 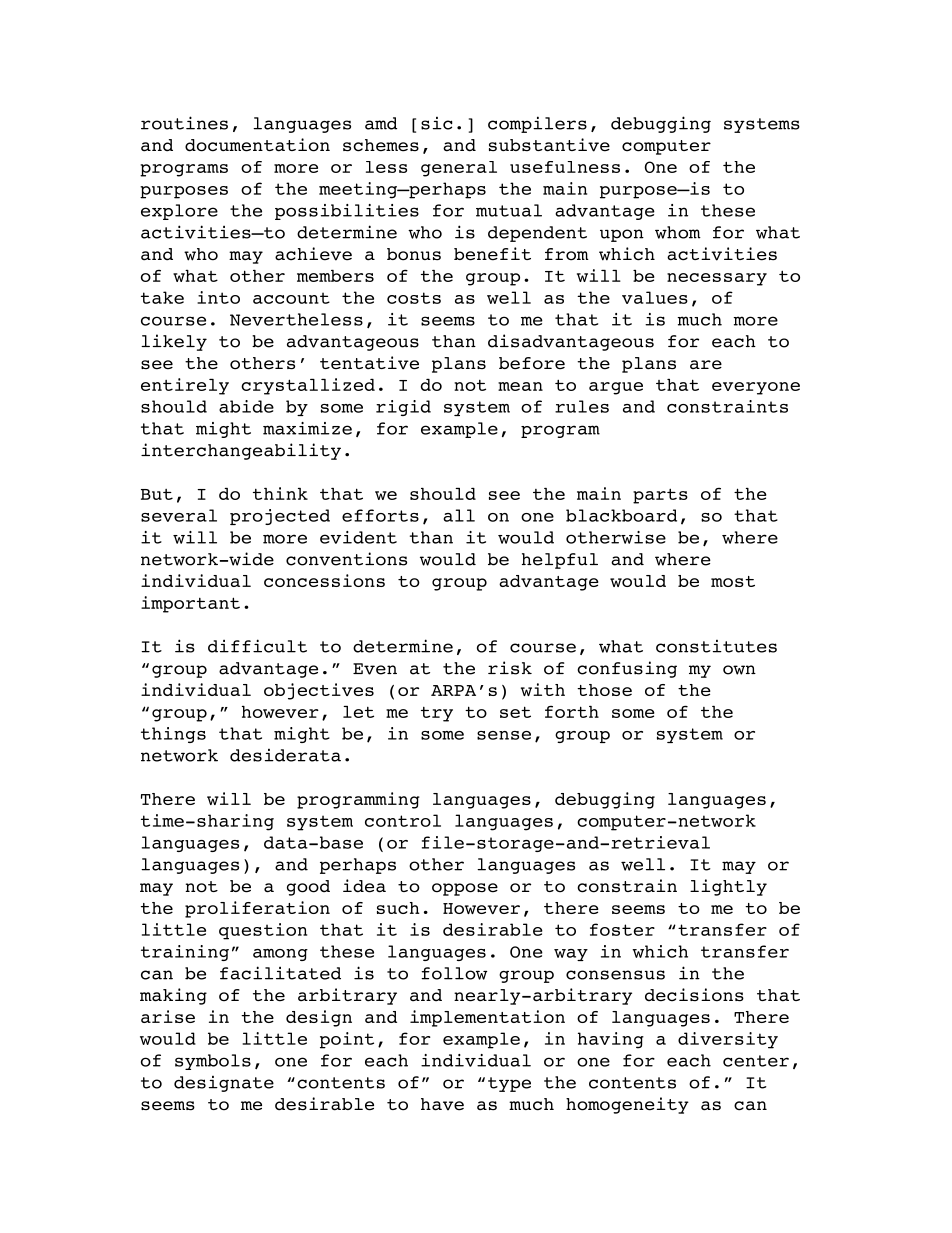 I want to click on lightly, so click(x=728, y=887).
